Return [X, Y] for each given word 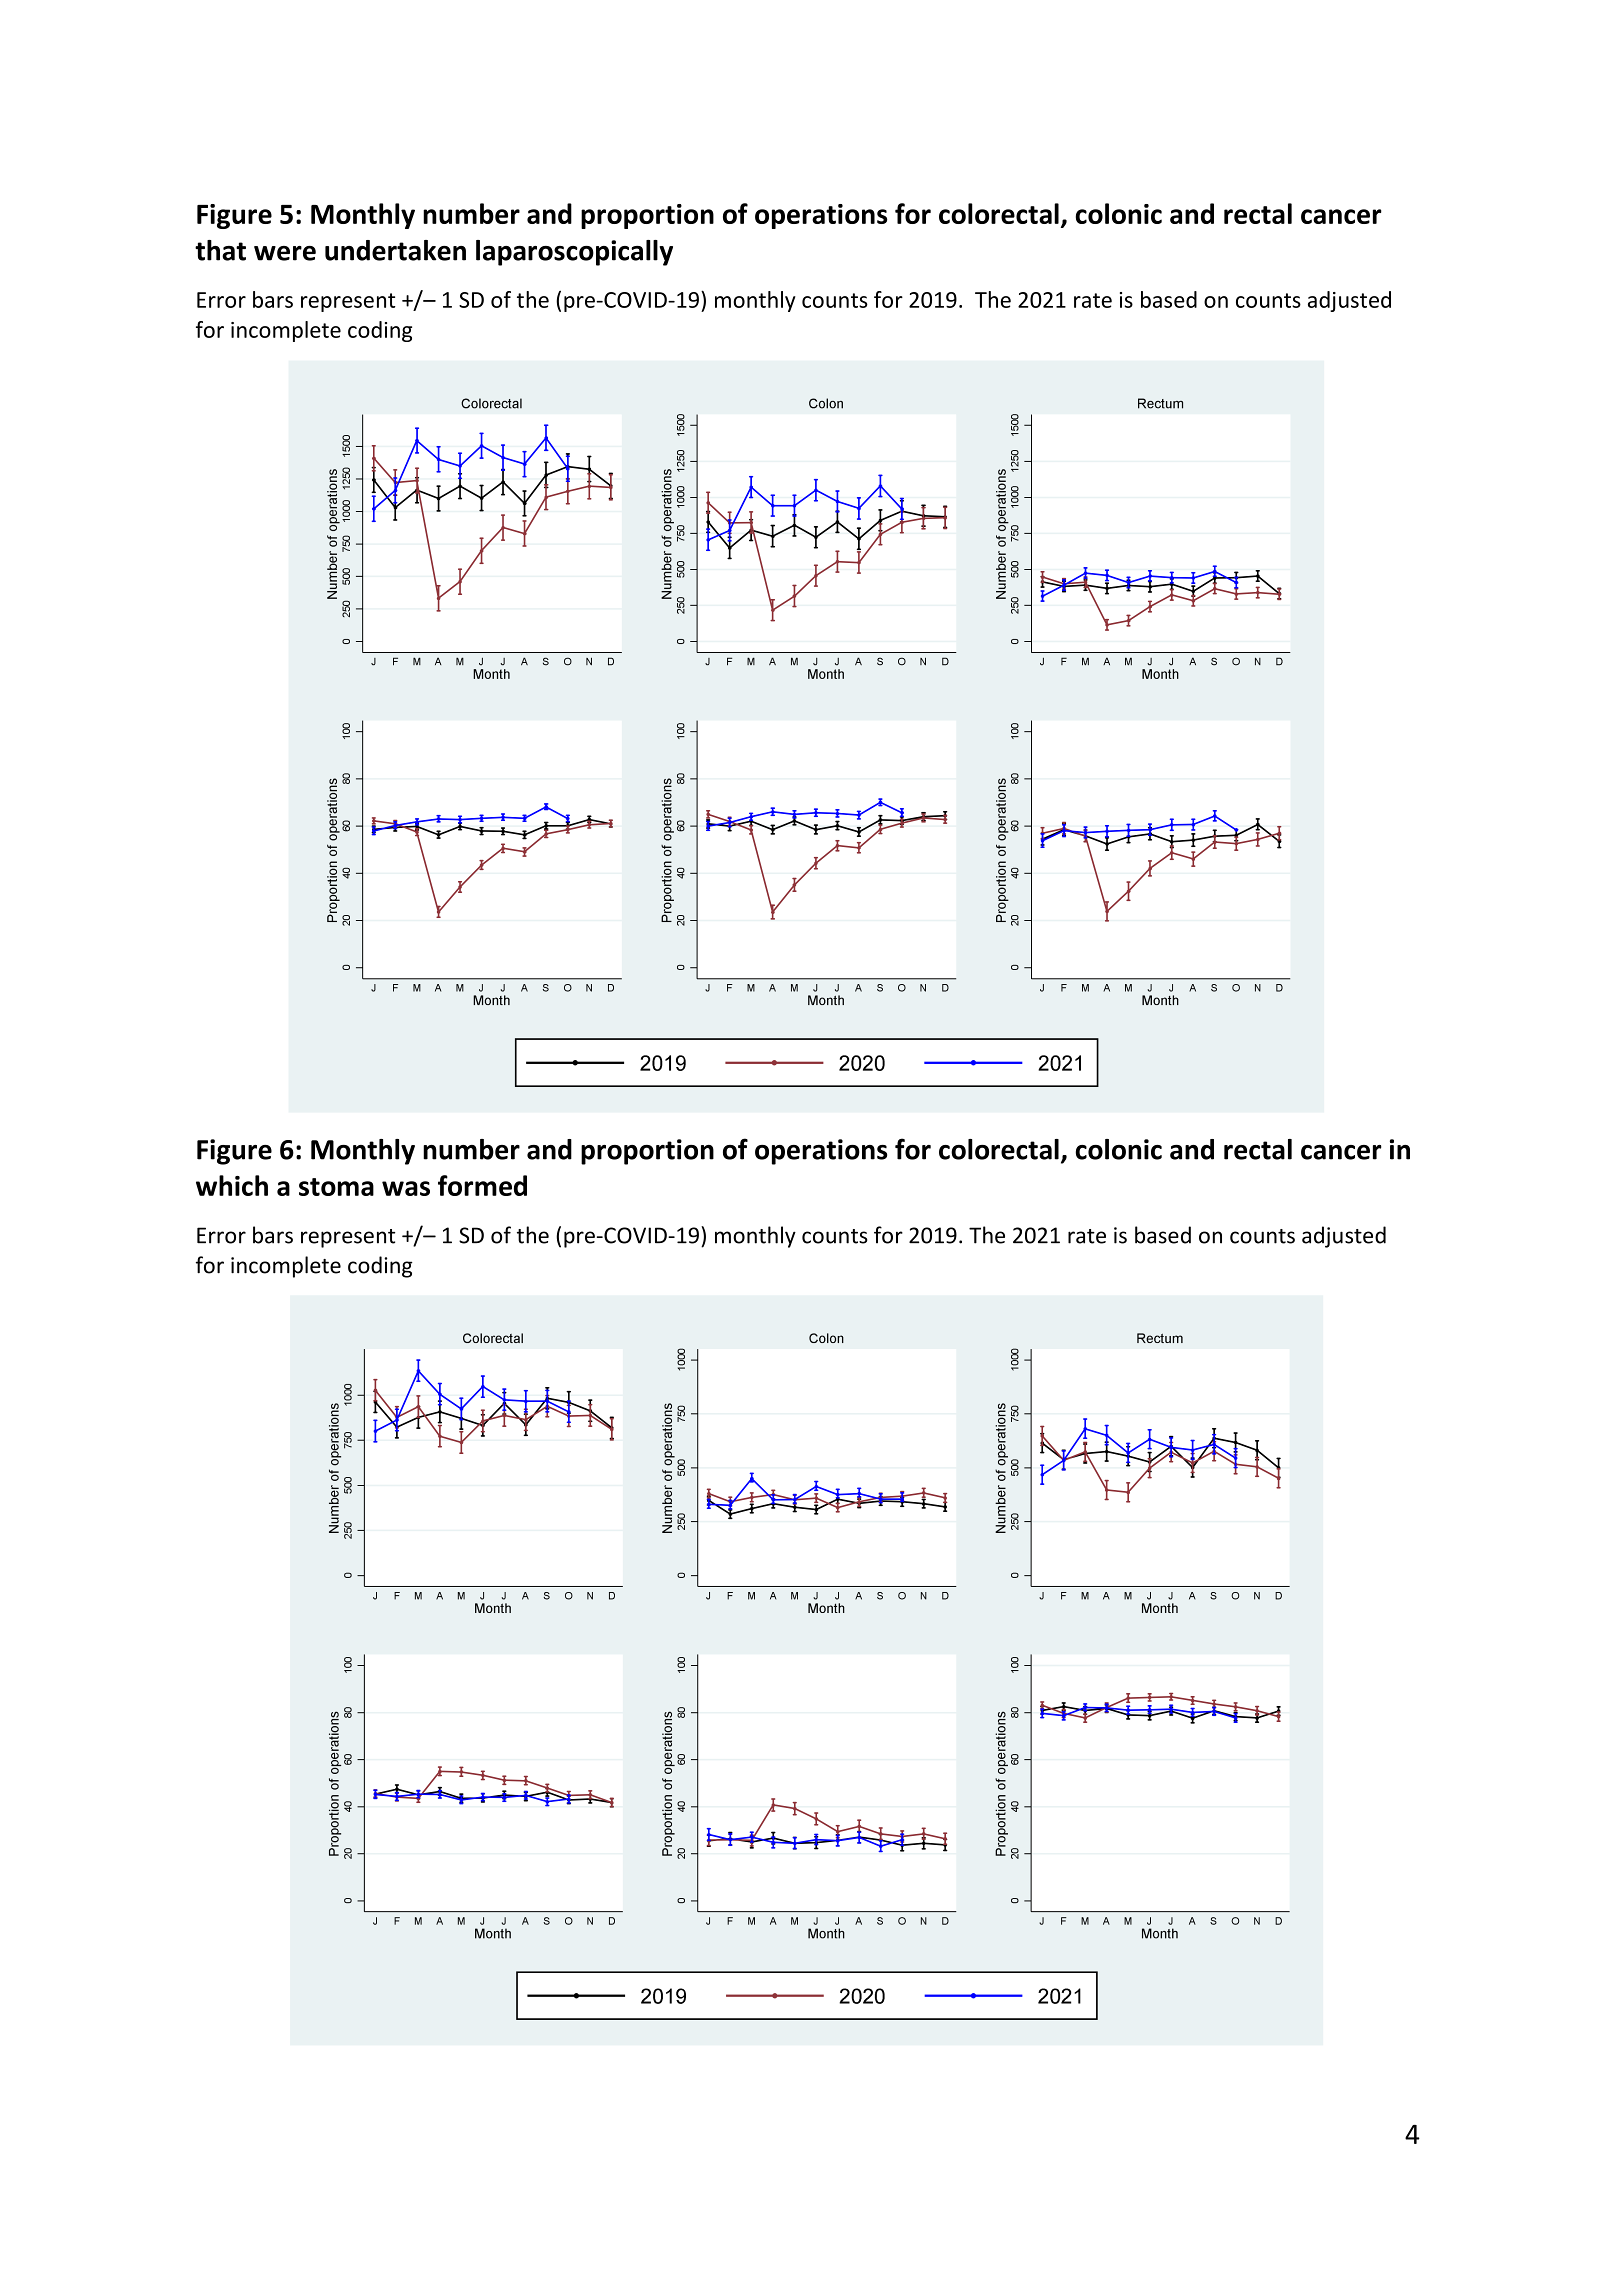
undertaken [395, 250]
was [406, 1188]
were [285, 253]
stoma [336, 1187]
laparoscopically [574, 253]
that [220, 250]
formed [482, 1185]
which [232, 1185]
